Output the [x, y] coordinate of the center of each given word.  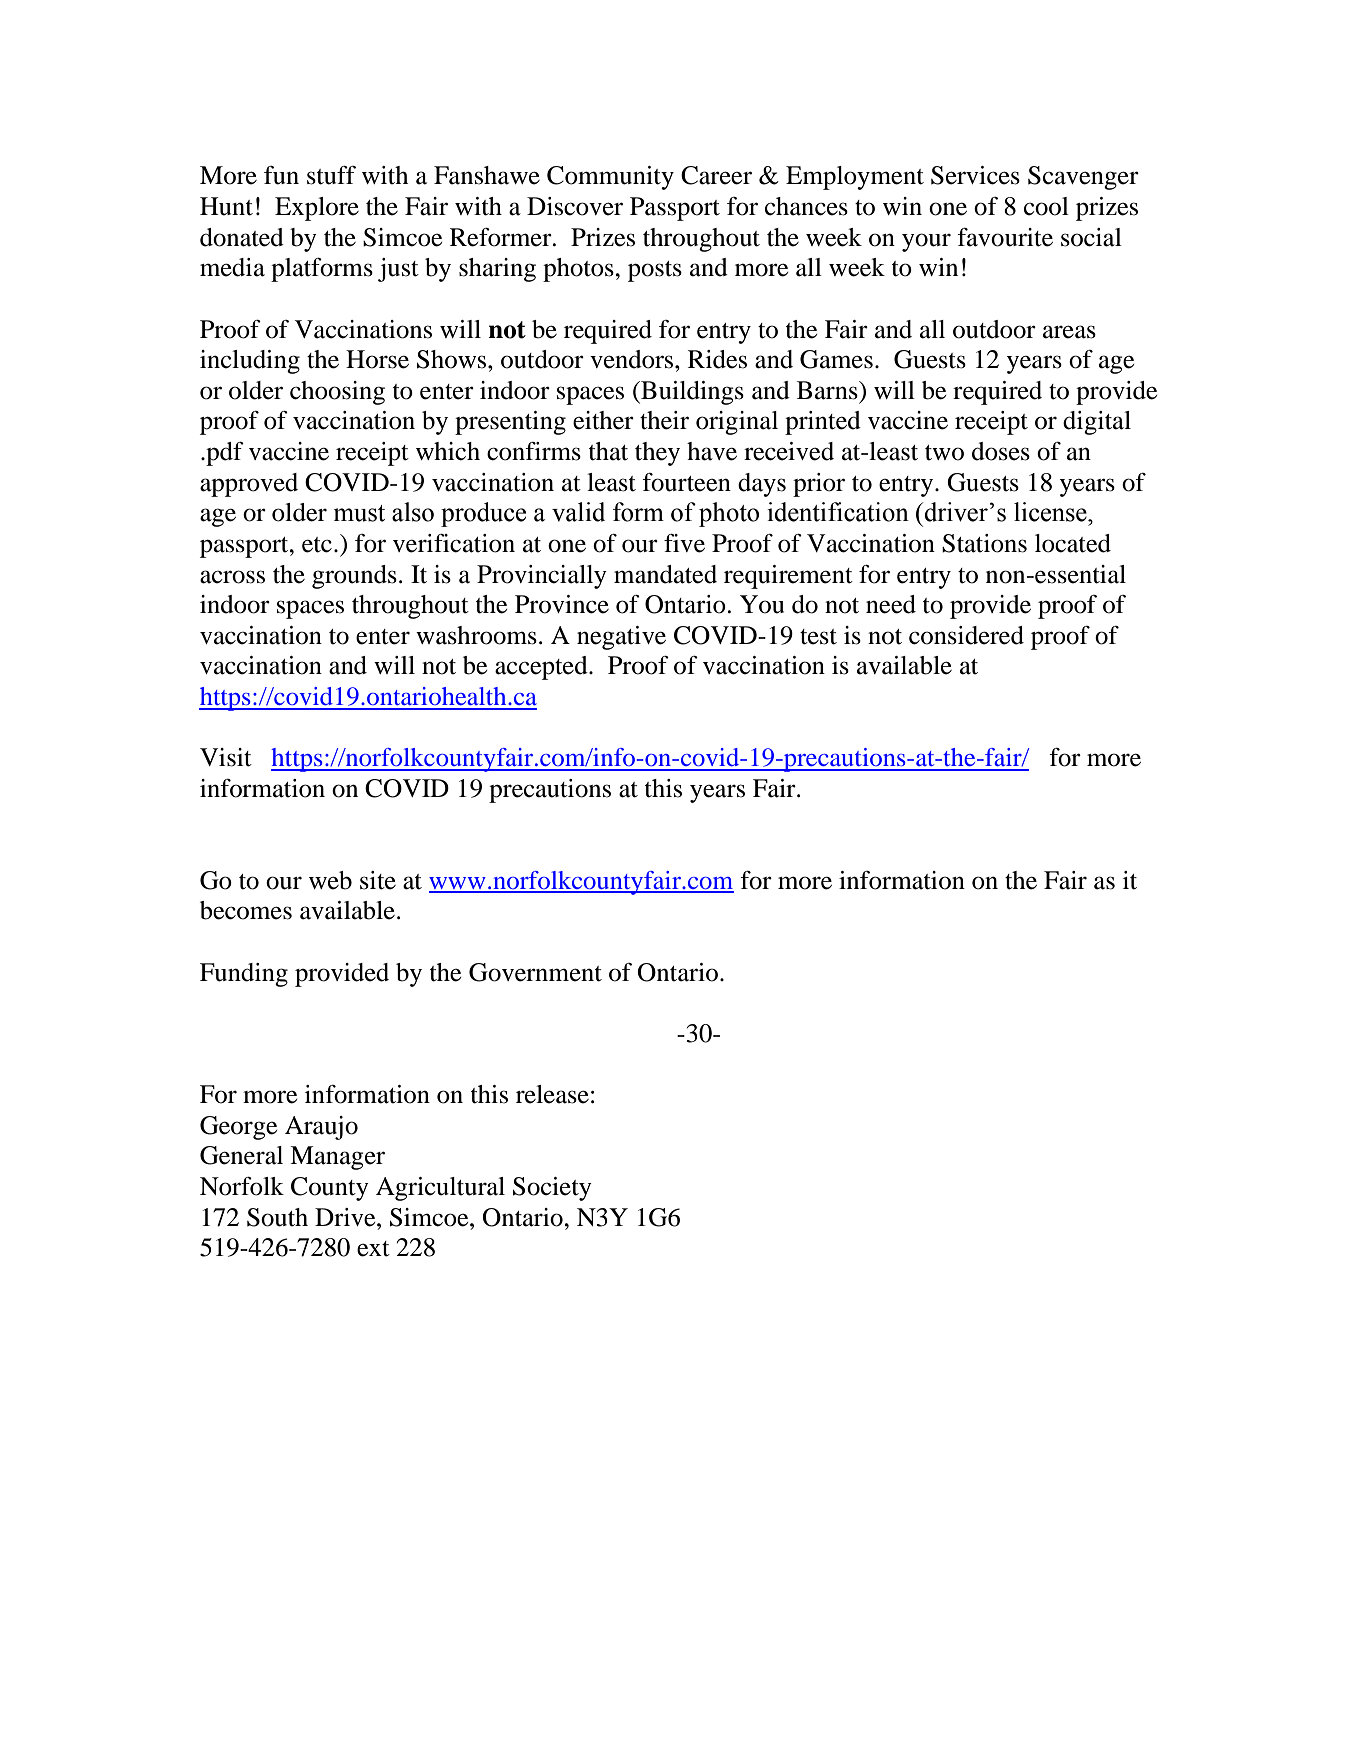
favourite [1005, 237]
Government [535, 972]
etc [317, 545]
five [684, 543]
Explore [317, 209]
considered [966, 635]
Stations [984, 543]
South [277, 1217]
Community [610, 178]
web [330, 880]
